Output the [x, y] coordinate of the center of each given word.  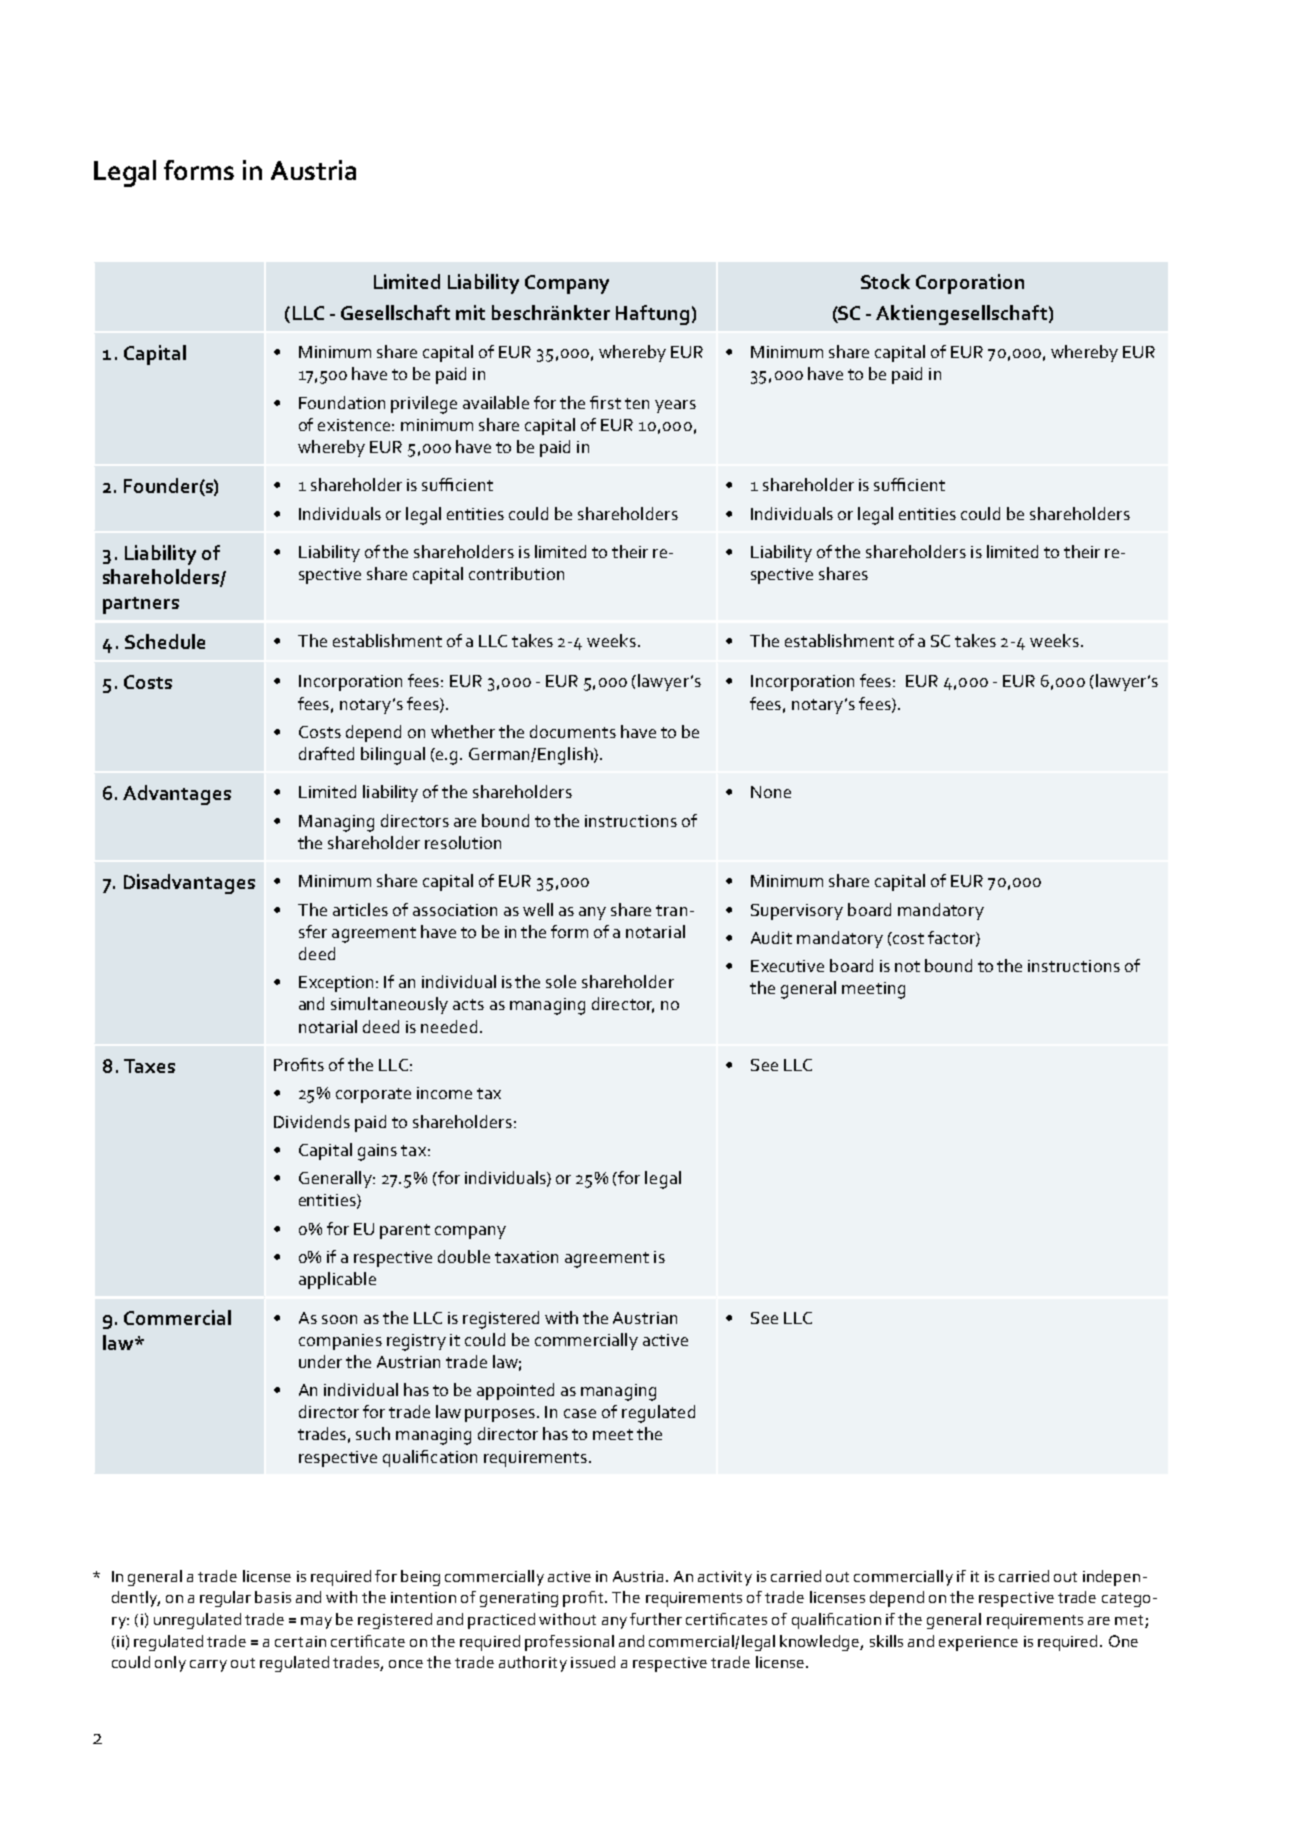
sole [561, 981]
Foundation [342, 402]
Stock [885, 281]
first [605, 402]
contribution [516, 573]
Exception [338, 984]
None [771, 792]
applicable [337, 1280]
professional [569, 1643]
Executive [787, 966]
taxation [526, 1257]
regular [225, 1599]
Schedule [165, 641]
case [580, 1413]
